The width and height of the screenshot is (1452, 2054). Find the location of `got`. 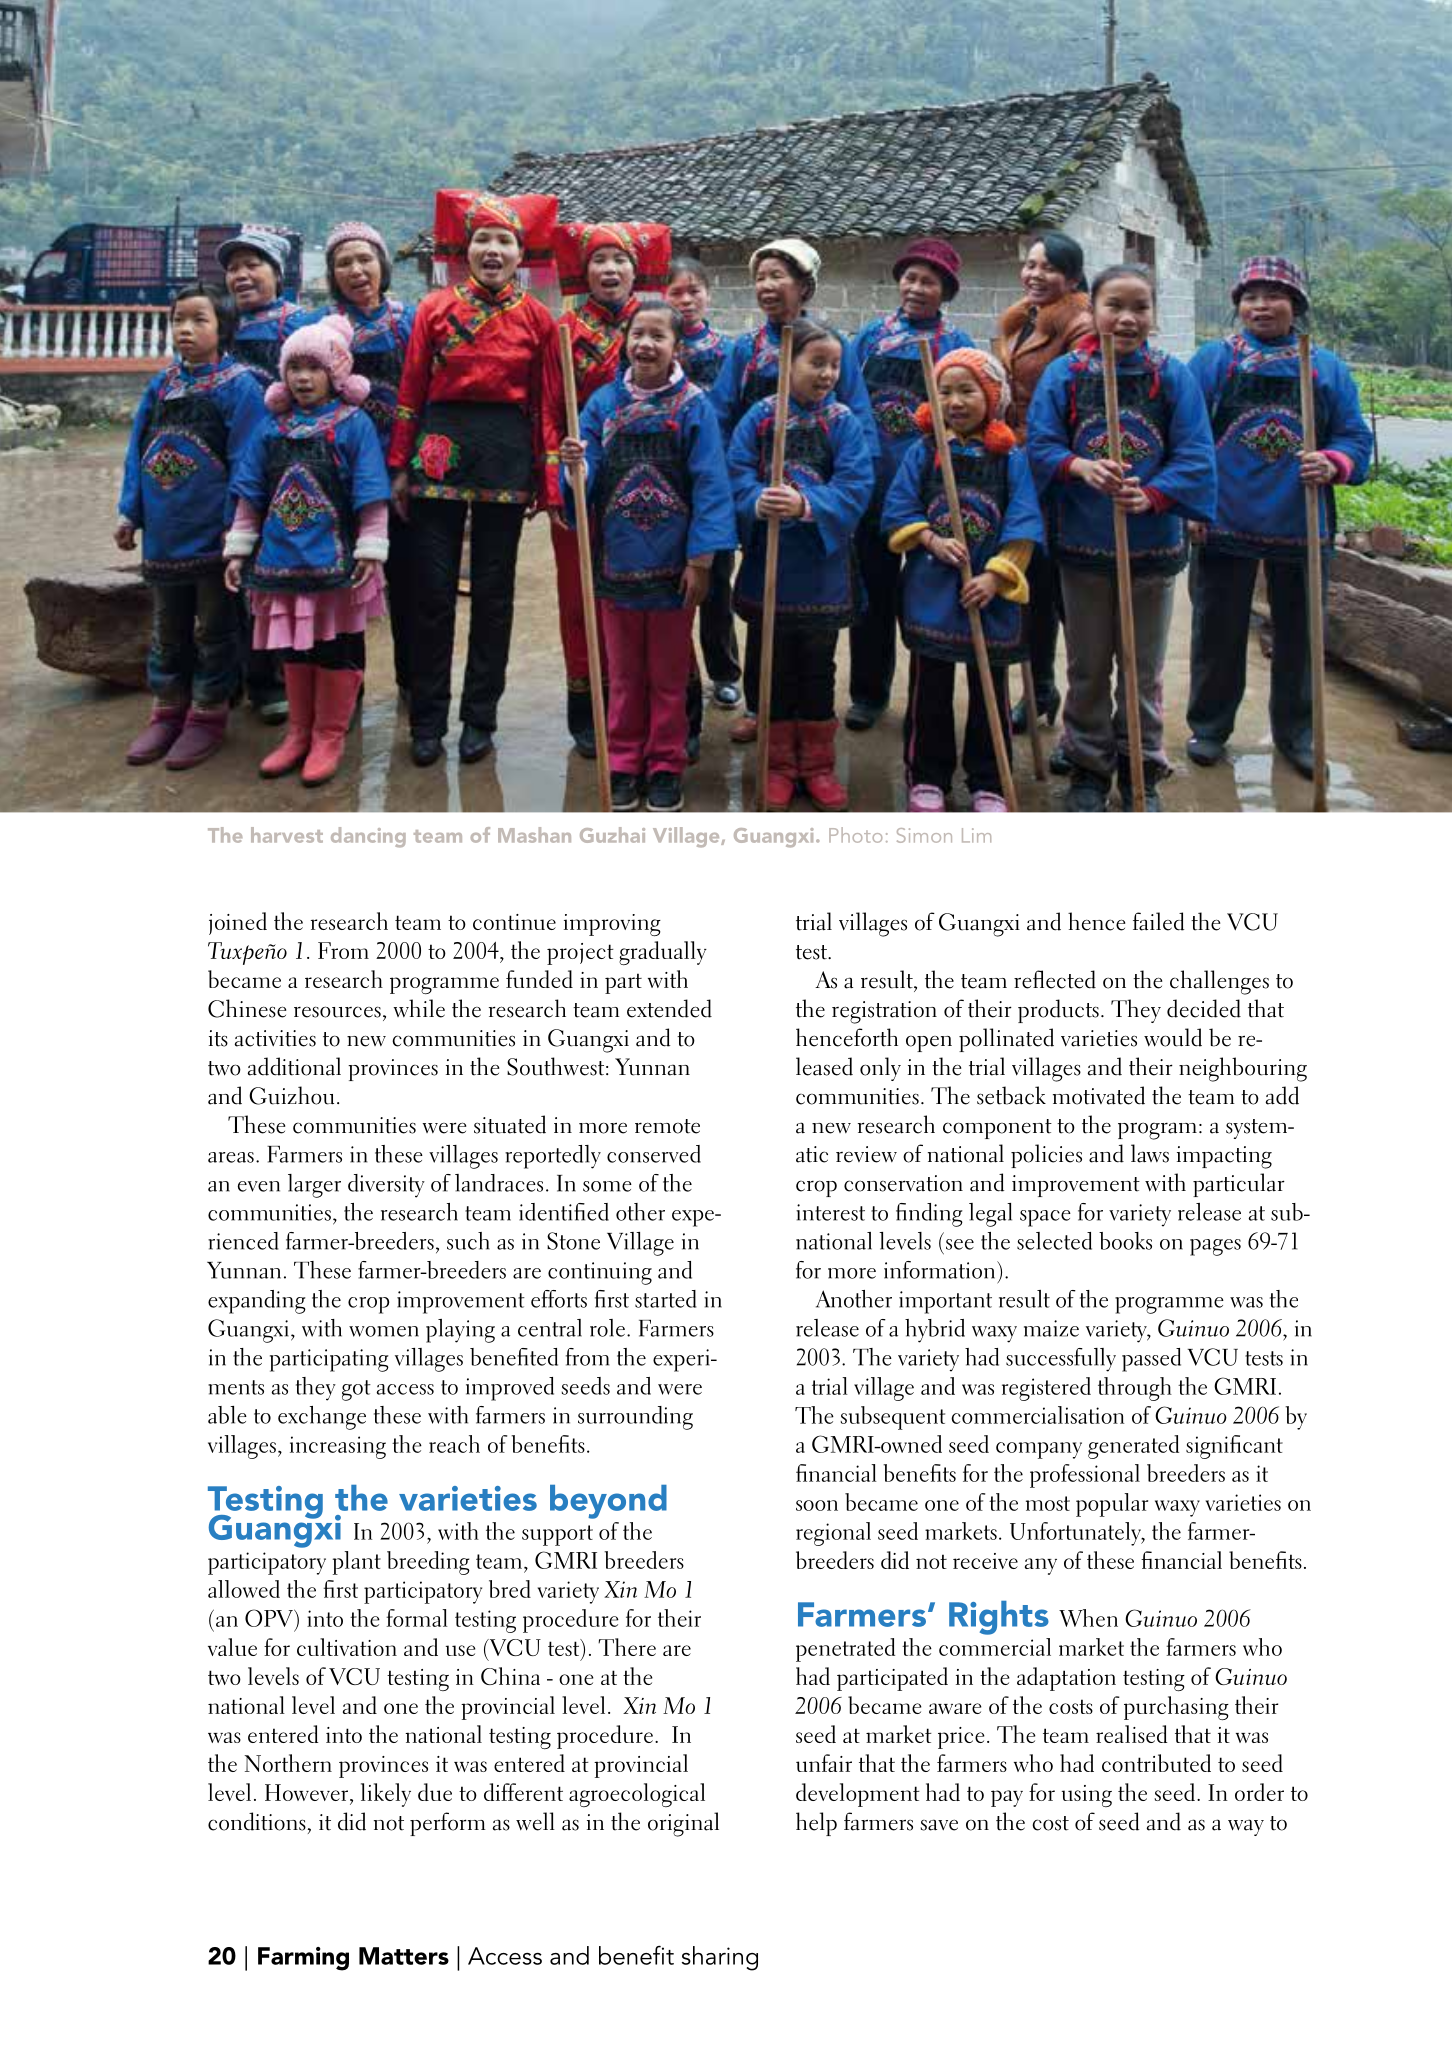

got is located at coordinates (356, 1390).
